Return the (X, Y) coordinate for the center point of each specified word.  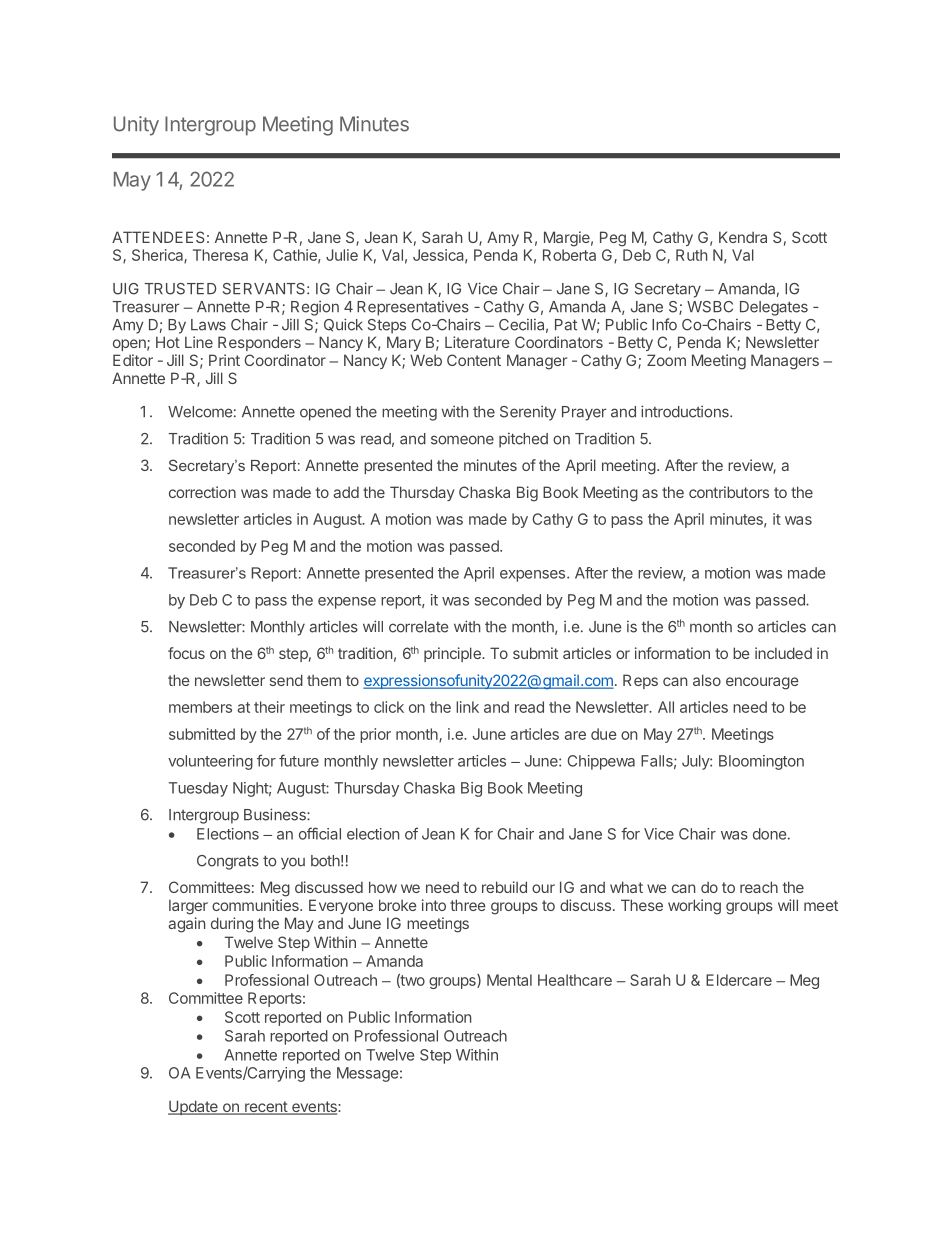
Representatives (413, 308)
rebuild (504, 887)
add (346, 492)
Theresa (220, 255)
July (696, 762)
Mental (509, 980)
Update (194, 1107)
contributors (729, 492)
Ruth (691, 255)
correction (202, 492)
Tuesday (198, 789)
